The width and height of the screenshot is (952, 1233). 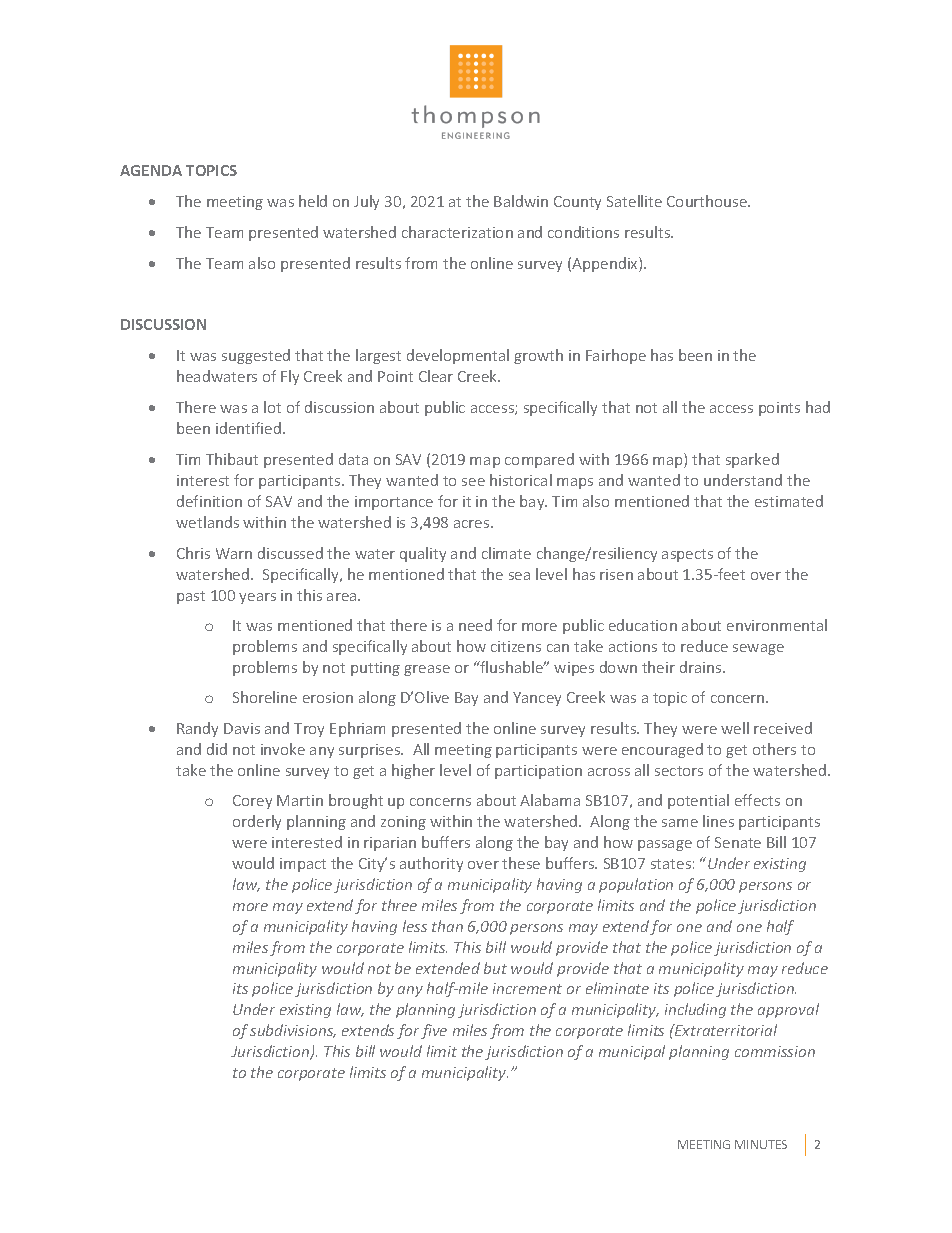 What do you see at coordinates (735, 728) in the screenshot?
I see `well` at bounding box center [735, 728].
